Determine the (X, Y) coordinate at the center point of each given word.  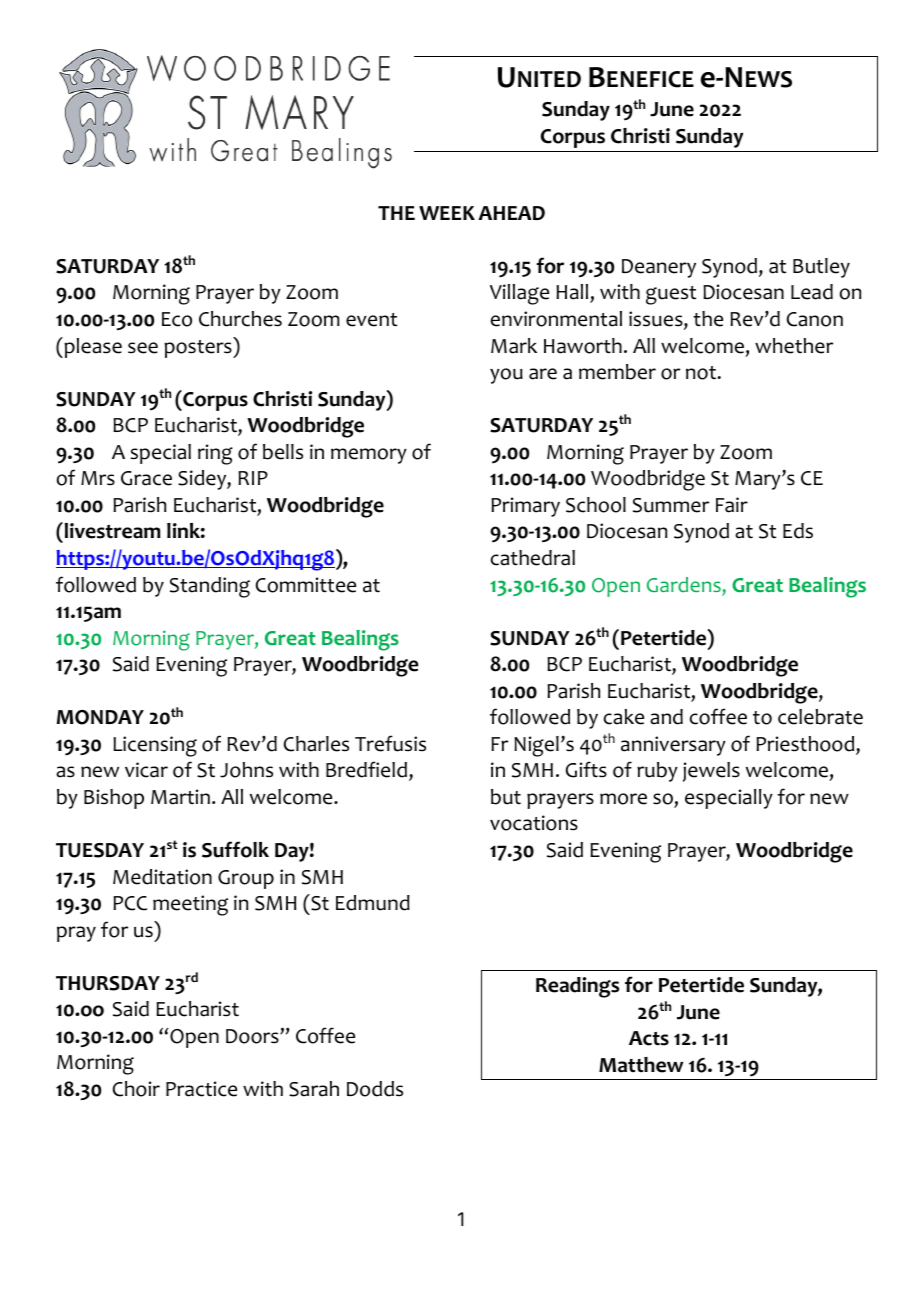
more (623, 799)
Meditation (162, 877)
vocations (534, 823)
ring (215, 454)
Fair (732, 505)
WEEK (447, 213)
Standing (210, 587)
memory (369, 456)
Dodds (375, 1089)
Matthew (641, 1065)
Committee (306, 585)
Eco (177, 319)
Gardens (685, 586)
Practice (201, 1089)
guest (671, 295)
